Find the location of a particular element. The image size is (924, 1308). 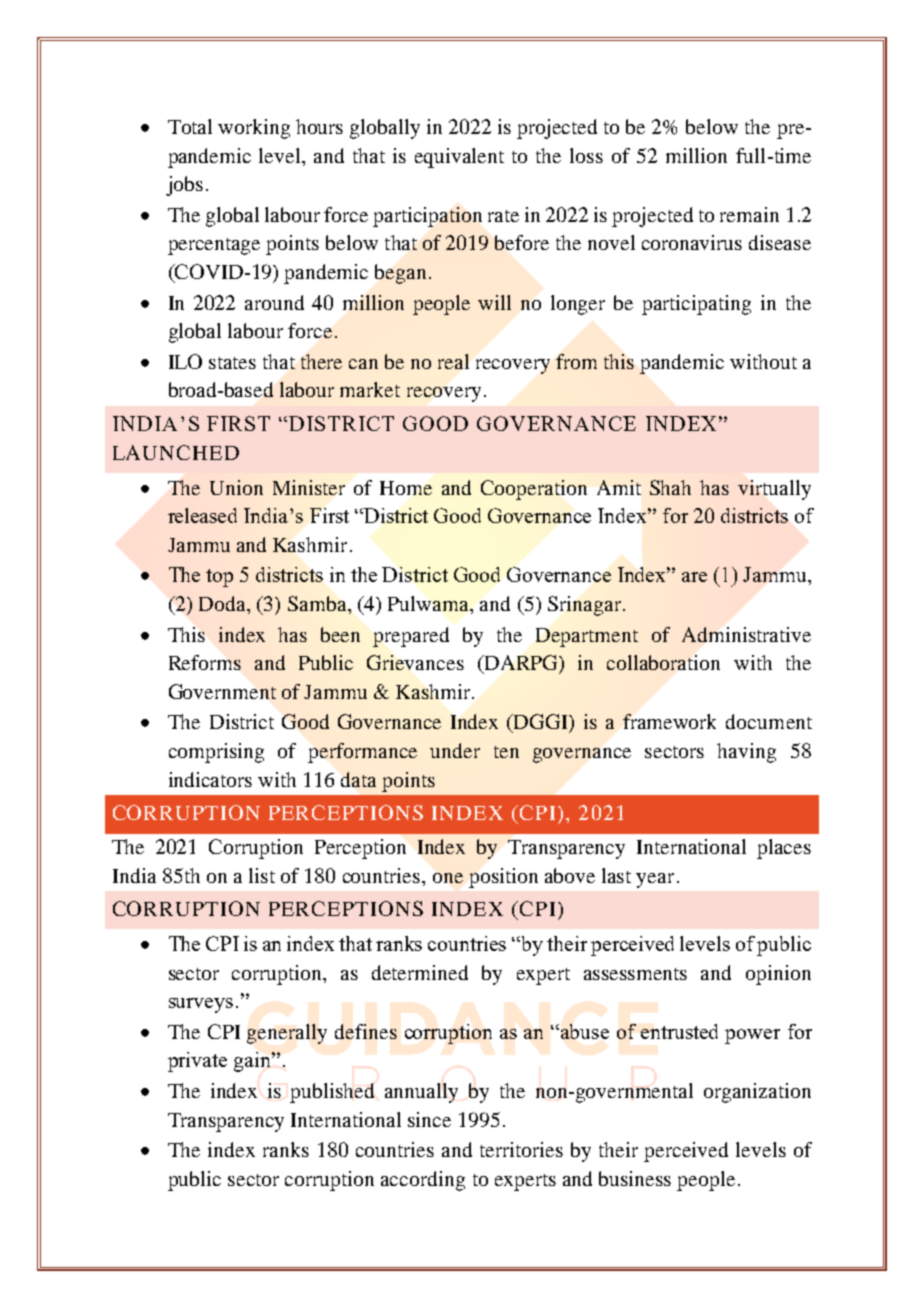

Shah is located at coordinates (670, 487).
